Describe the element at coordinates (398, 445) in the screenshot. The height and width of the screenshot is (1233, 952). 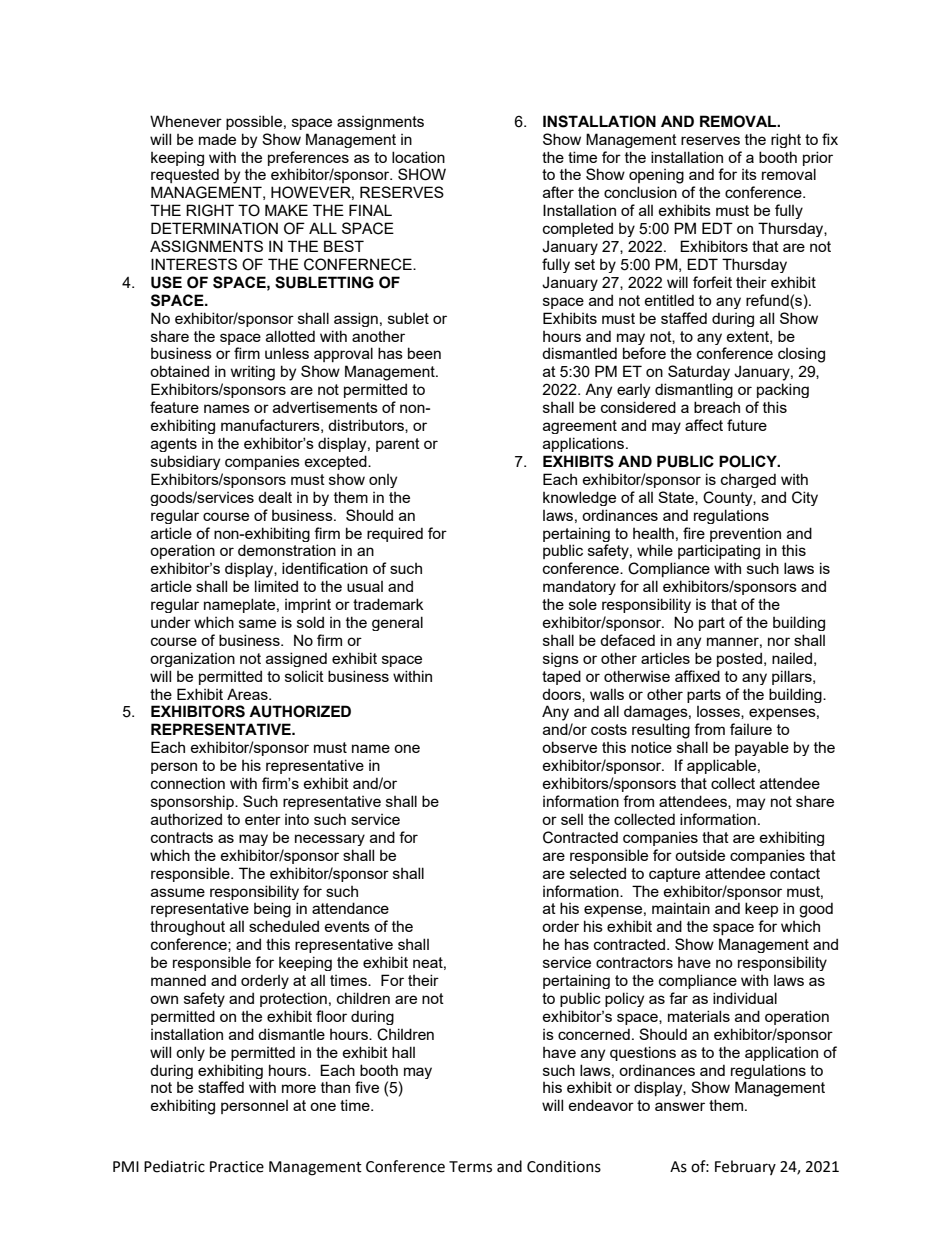
I see `parent` at that location.
